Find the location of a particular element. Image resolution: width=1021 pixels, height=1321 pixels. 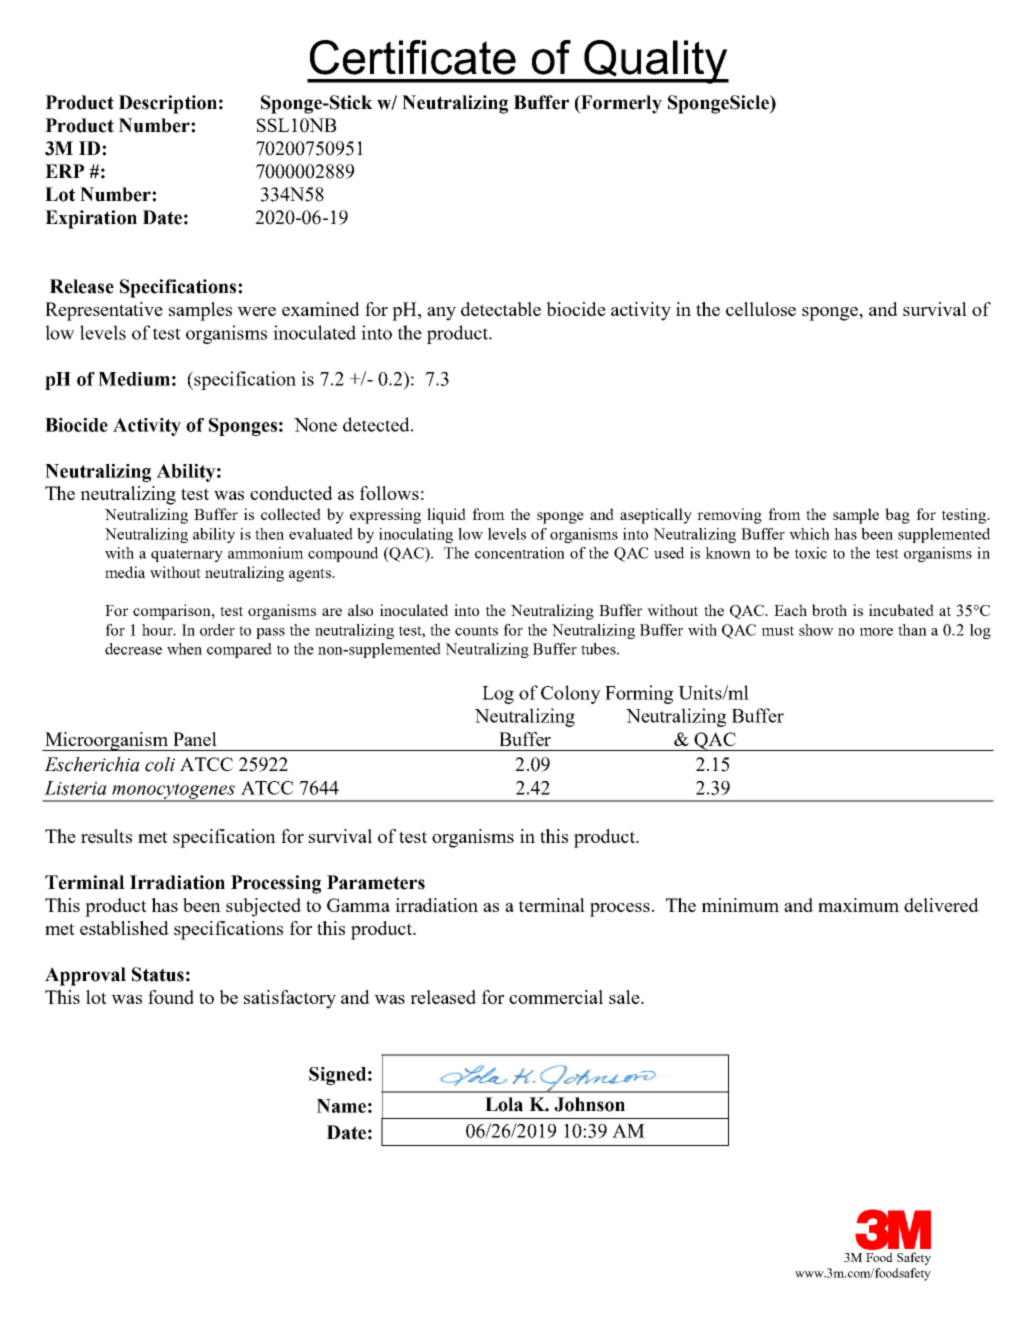

found is located at coordinates (171, 997).
